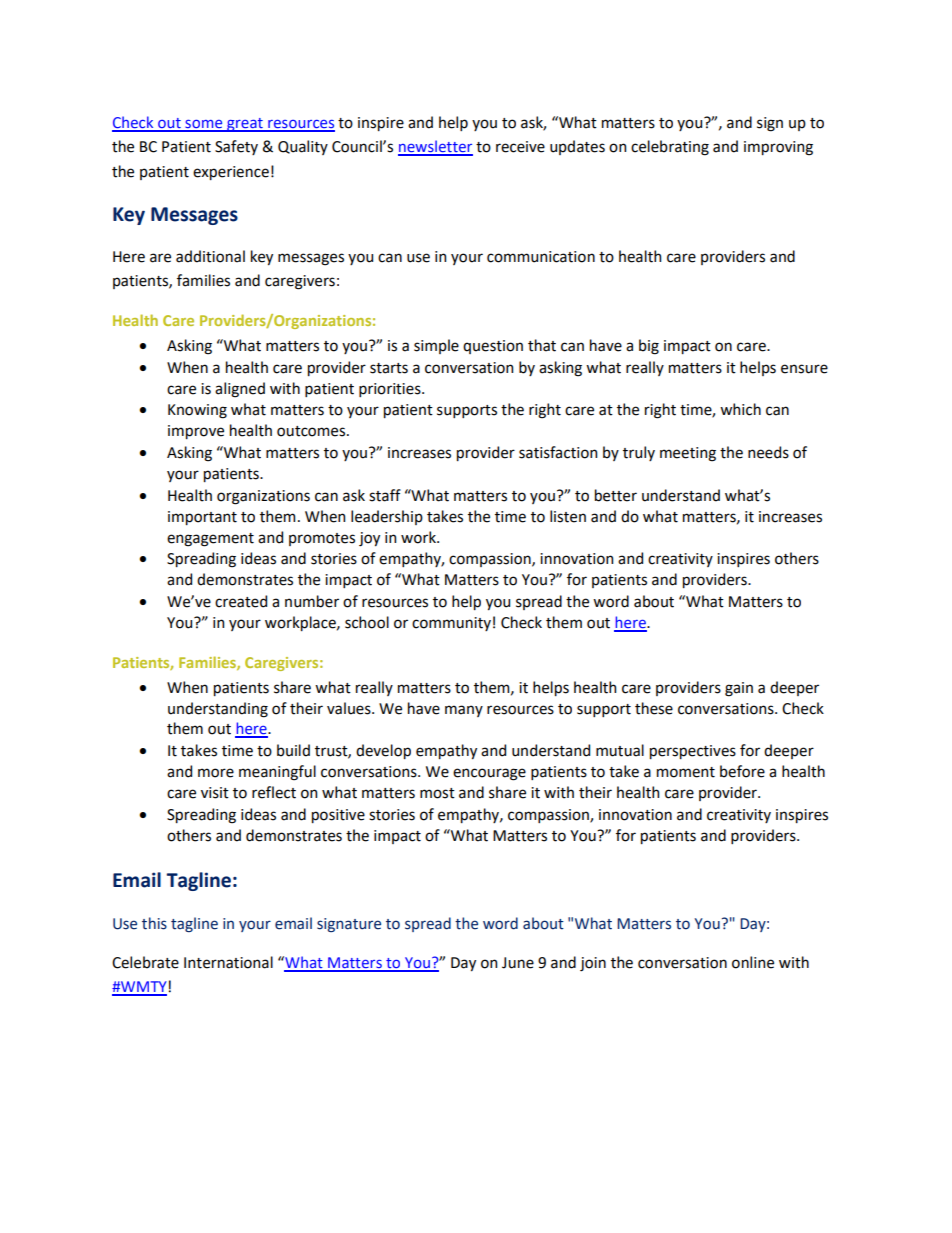 The image size is (952, 1233). What do you see at coordinates (241, 601) in the document?
I see `created` at bounding box center [241, 601].
